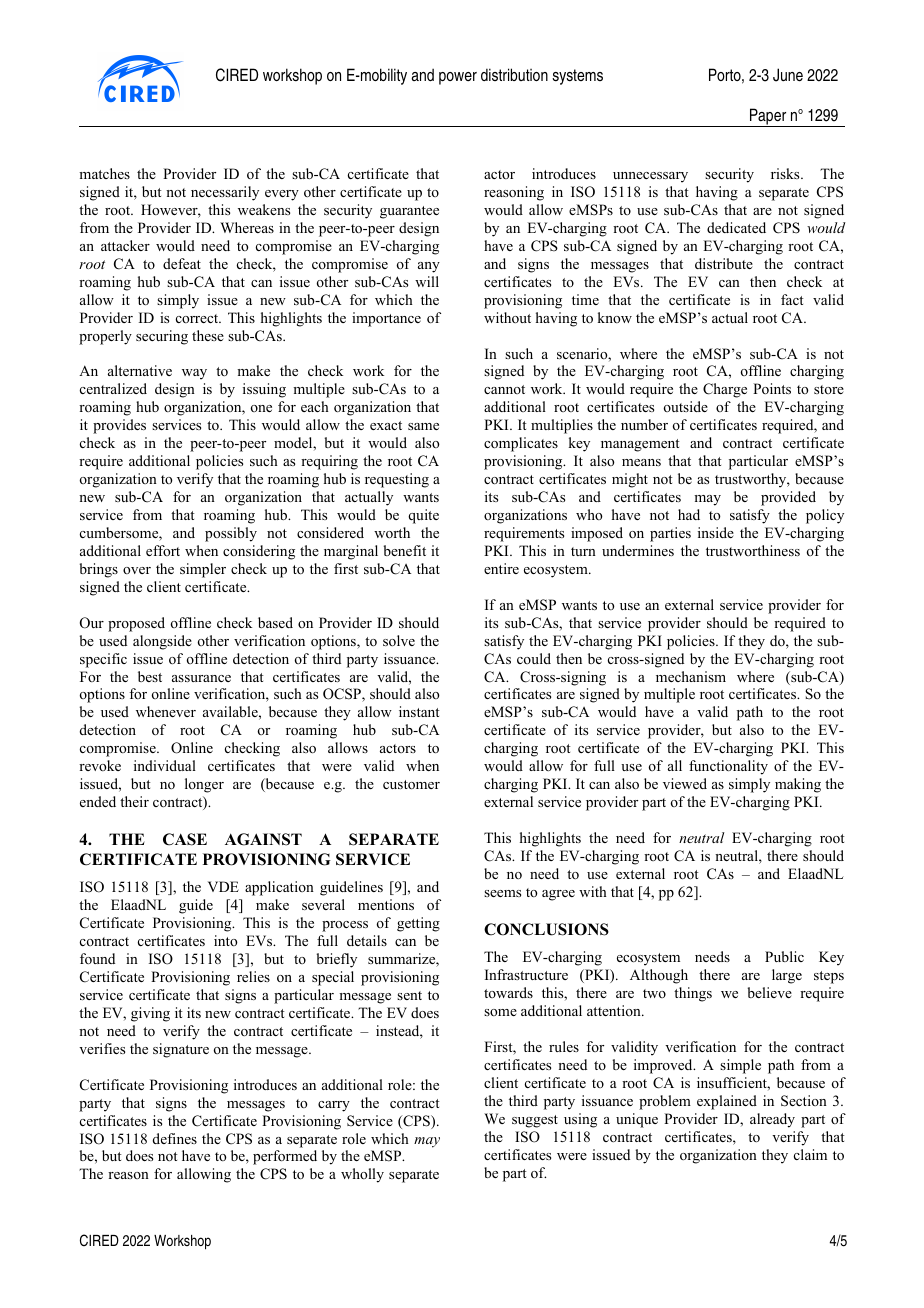 The width and height of the document is (924, 1308). I want to click on defines, so click(175, 1138).
